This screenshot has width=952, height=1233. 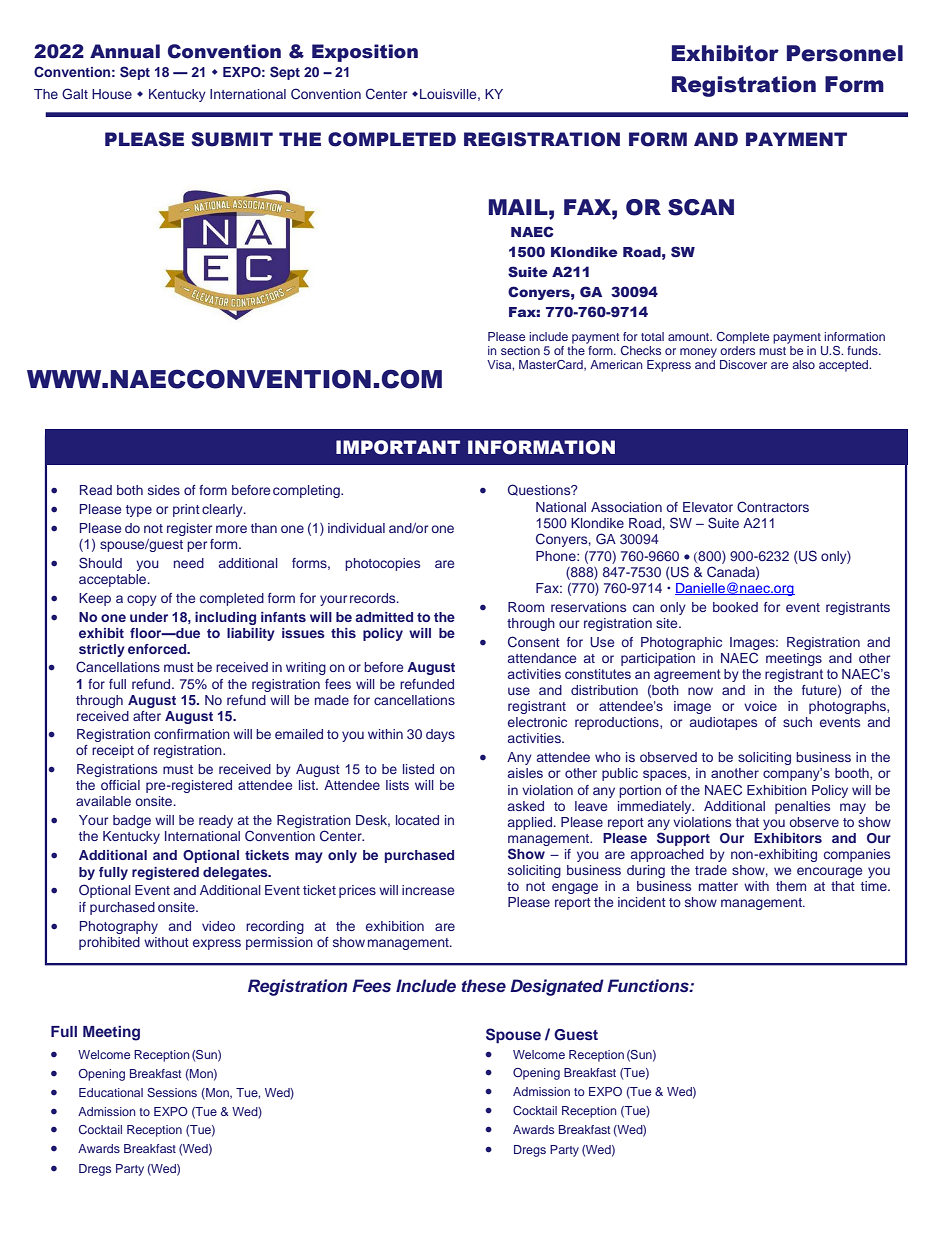 I want to click on Room, so click(x=526, y=607).
